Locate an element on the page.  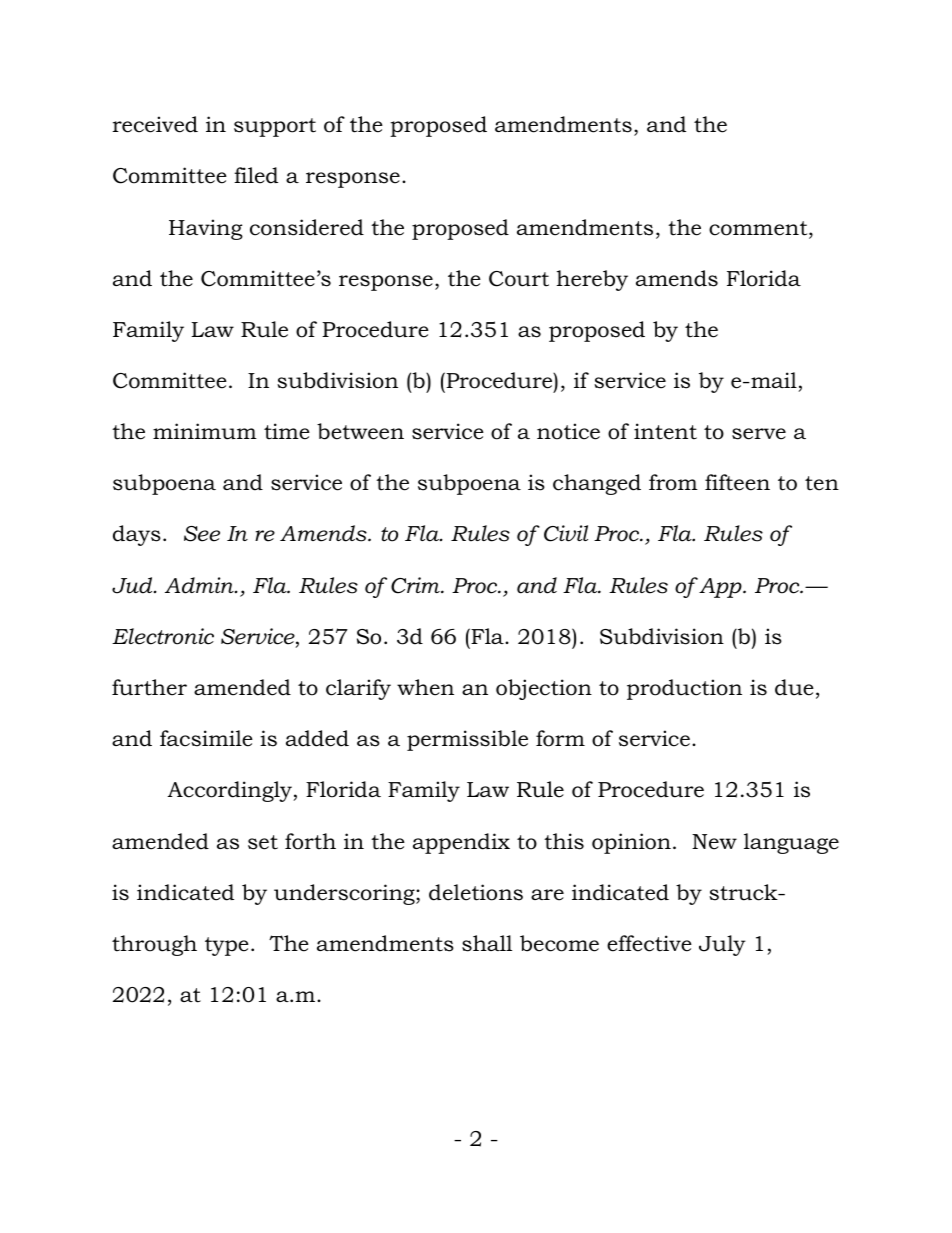
facsimile is located at coordinates (206, 738).
